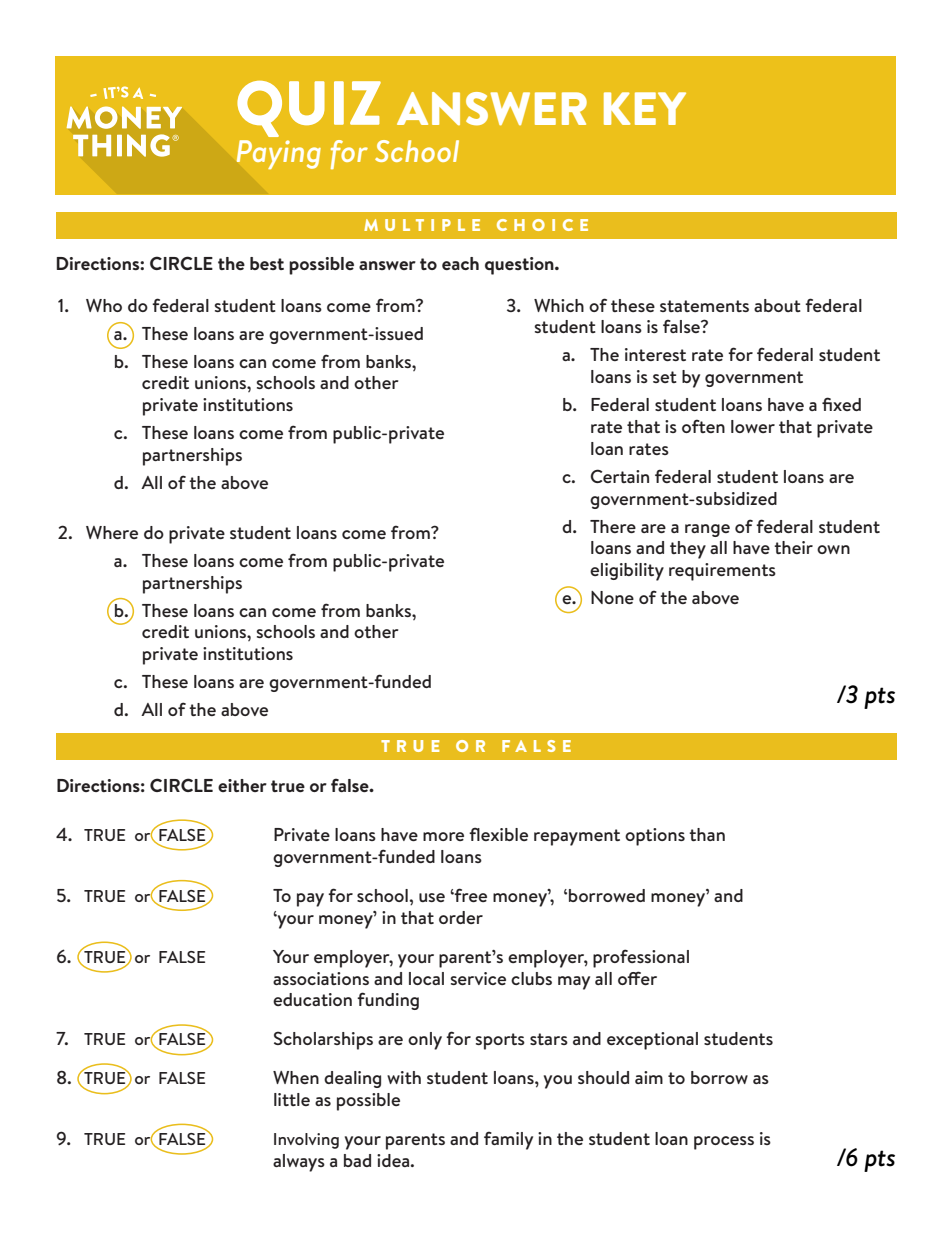 The width and height of the document is (952, 1233). I want to click on little, so click(292, 1099).
